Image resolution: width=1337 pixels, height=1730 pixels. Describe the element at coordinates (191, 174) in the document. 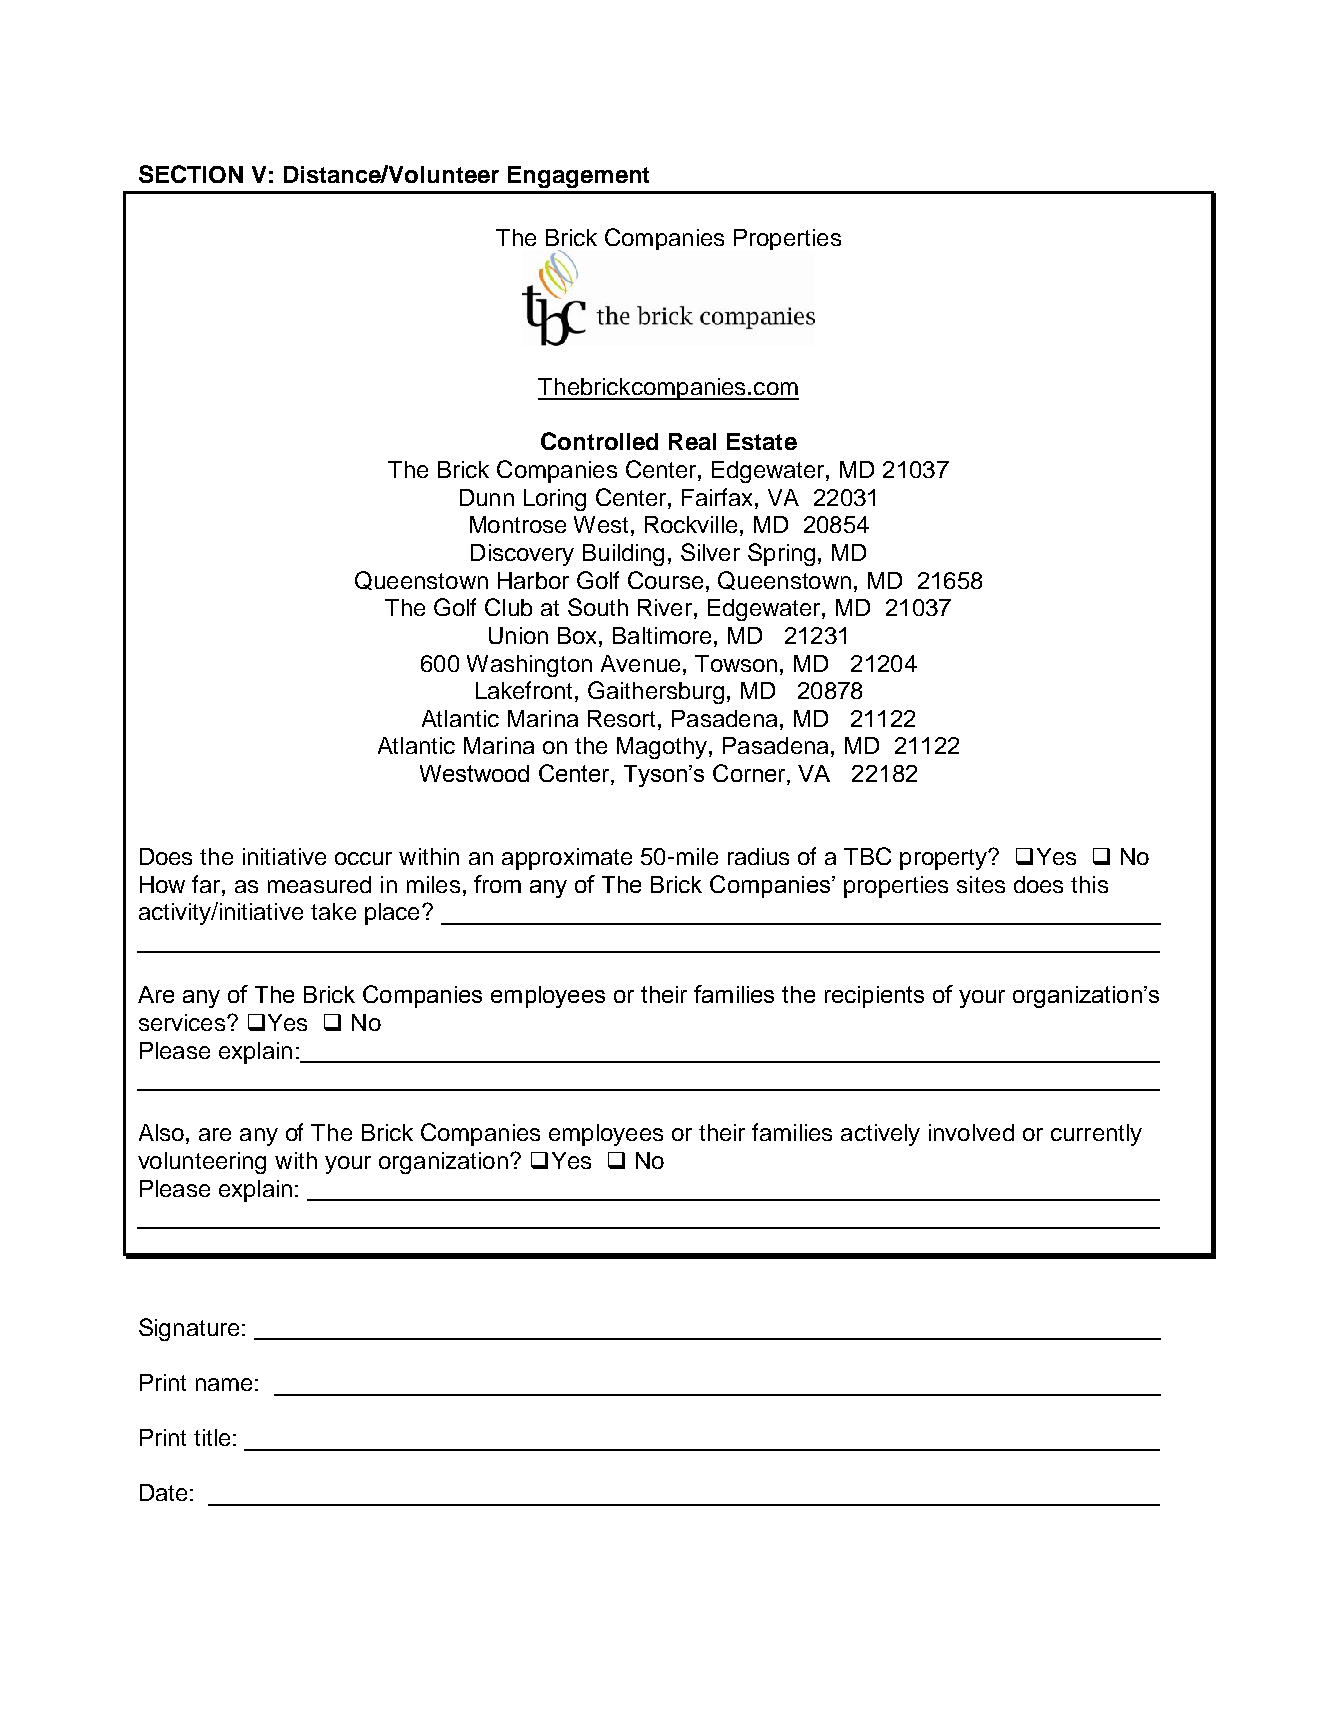

I see `SECTION` at that location.
